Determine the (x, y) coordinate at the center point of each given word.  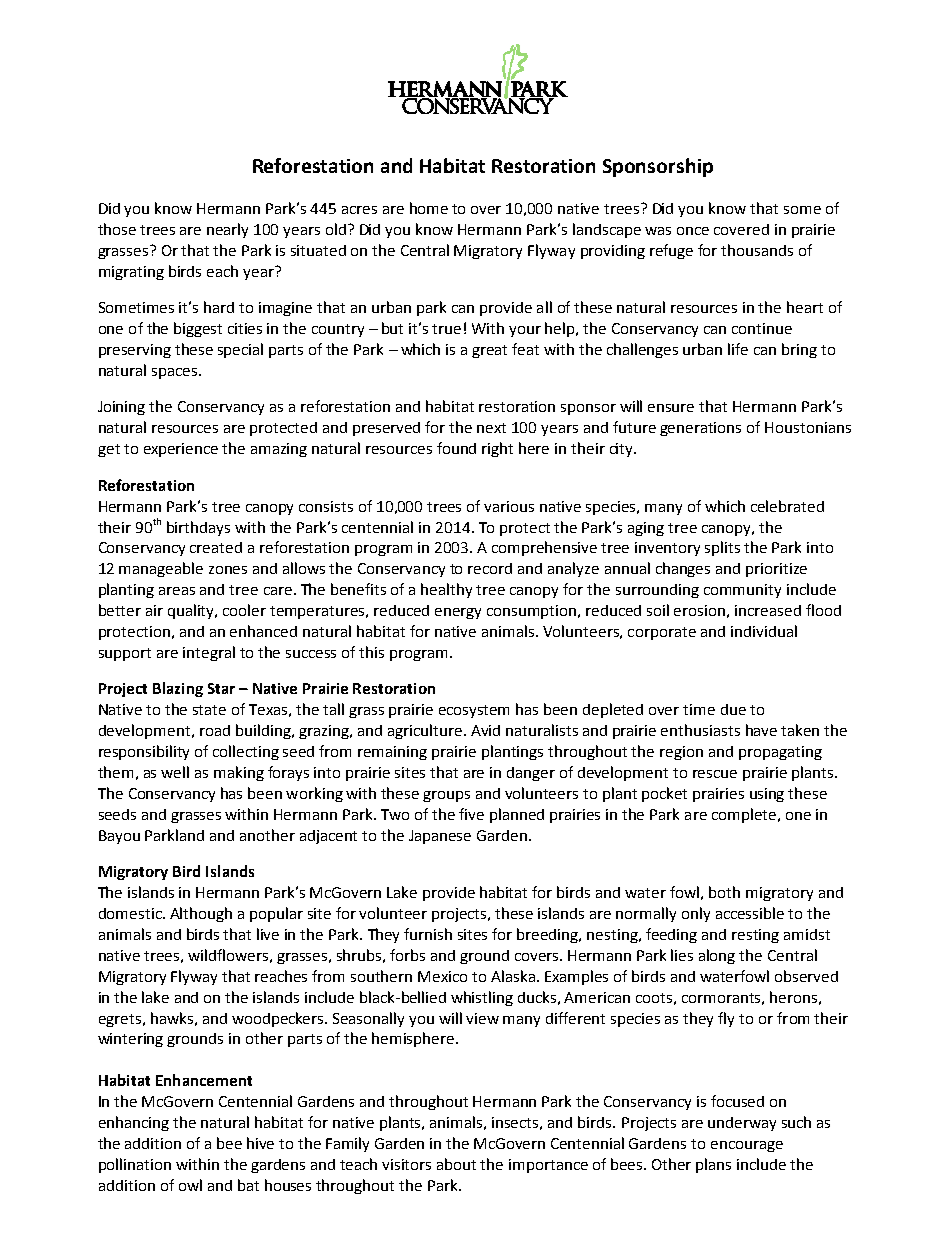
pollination (135, 1165)
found (456, 448)
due (733, 709)
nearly (227, 230)
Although (201, 914)
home (429, 208)
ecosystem (474, 711)
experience (181, 450)
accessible (750, 913)
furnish (428, 934)
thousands (757, 250)
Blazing (178, 689)
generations (700, 429)
